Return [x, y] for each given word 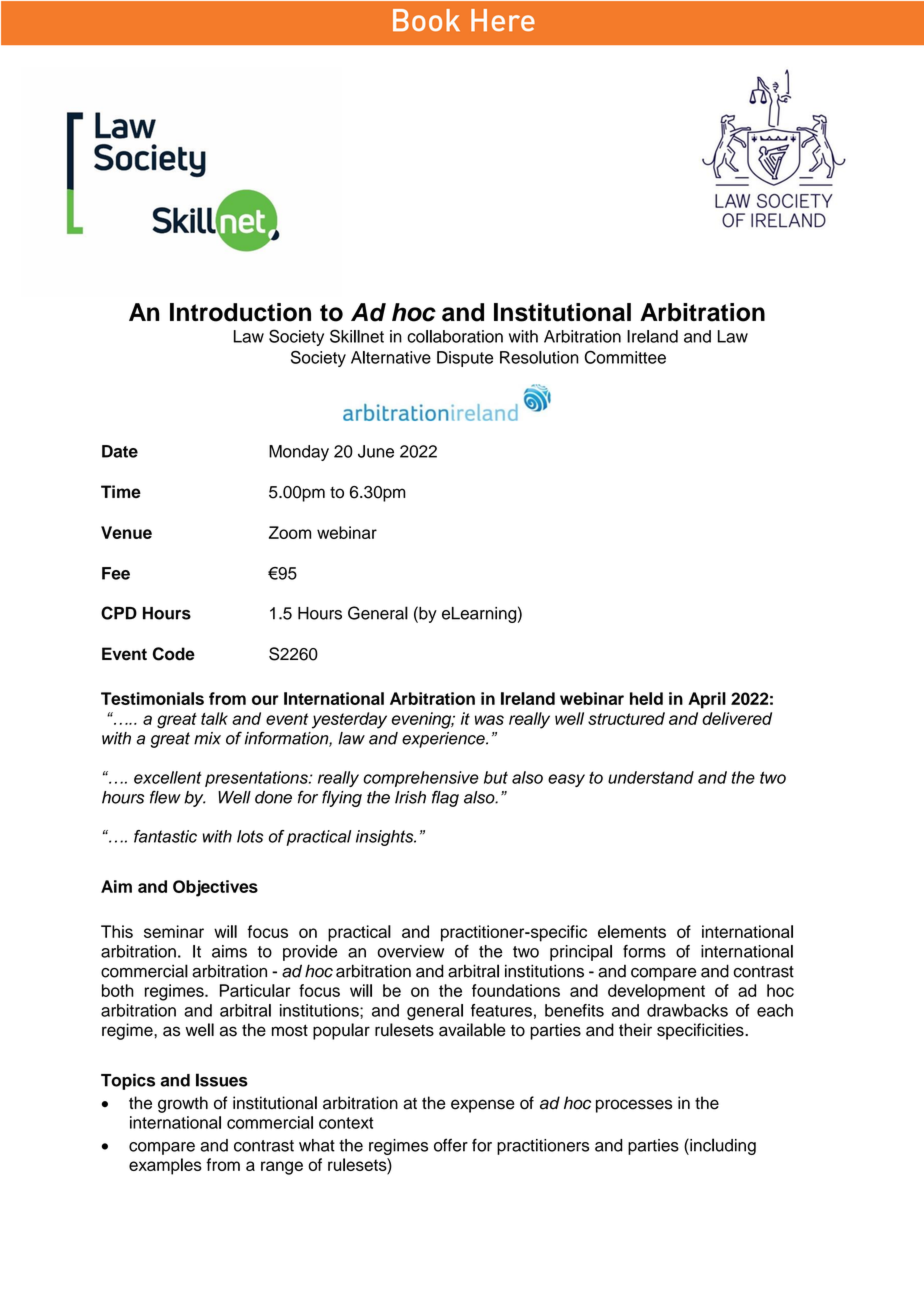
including [722, 1146]
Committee [625, 357]
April [707, 700]
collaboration [455, 336]
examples [165, 1166]
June [376, 451]
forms [644, 951]
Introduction [240, 312]
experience [444, 740]
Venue [126, 532]
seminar [174, 931]
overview [410, 951]
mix [207, 738]
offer [451, 1145]
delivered [737, 718]
